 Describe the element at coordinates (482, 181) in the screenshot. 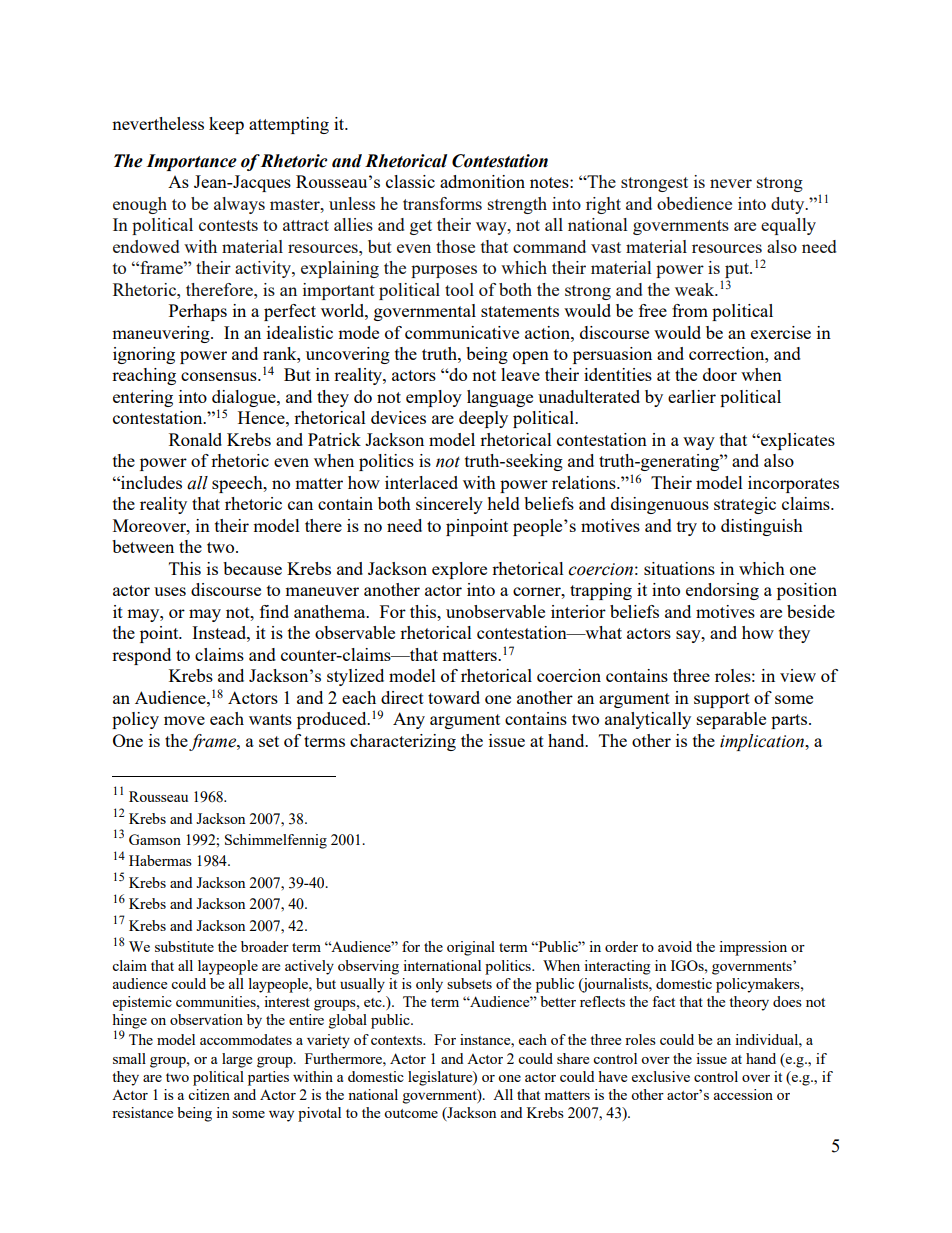

I see `admonition` at that location.
